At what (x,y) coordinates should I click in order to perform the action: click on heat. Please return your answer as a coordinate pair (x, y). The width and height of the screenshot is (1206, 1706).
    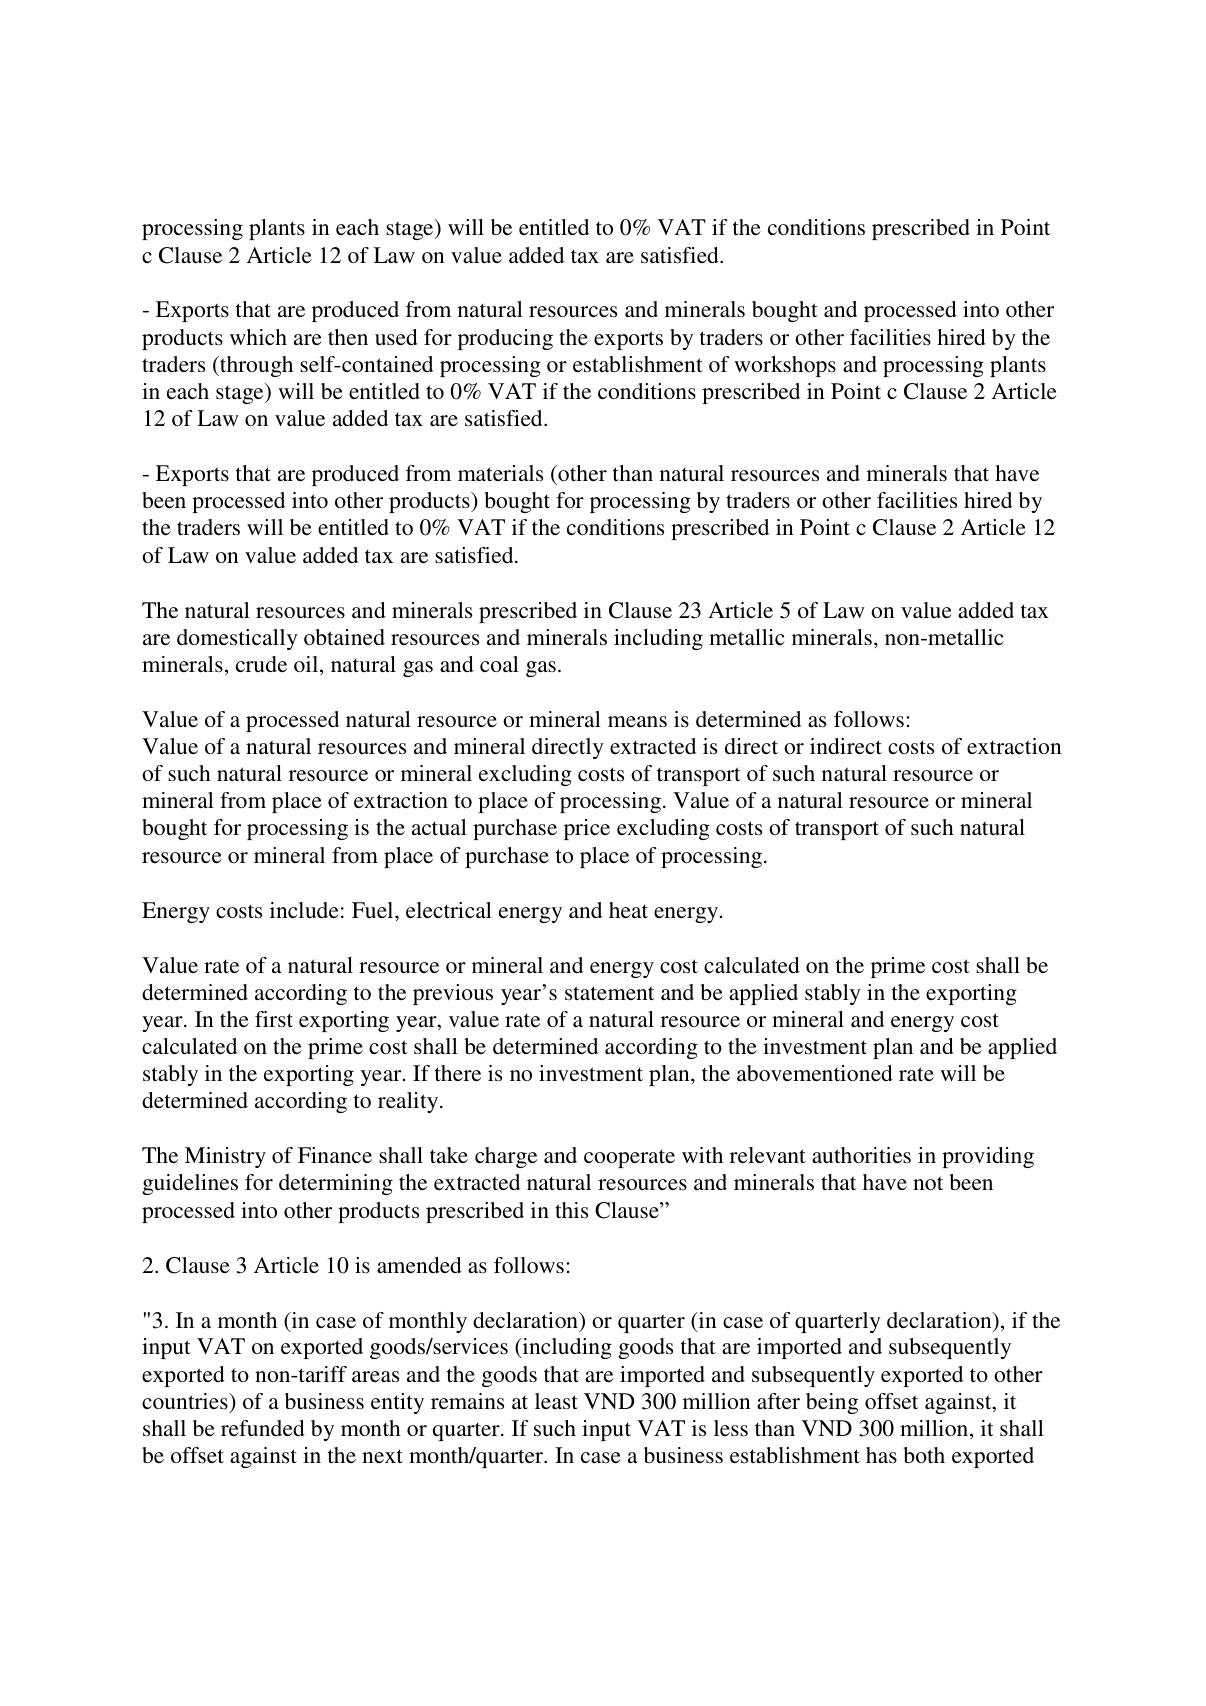
    Looking at the image, I should click on (628, 910).
